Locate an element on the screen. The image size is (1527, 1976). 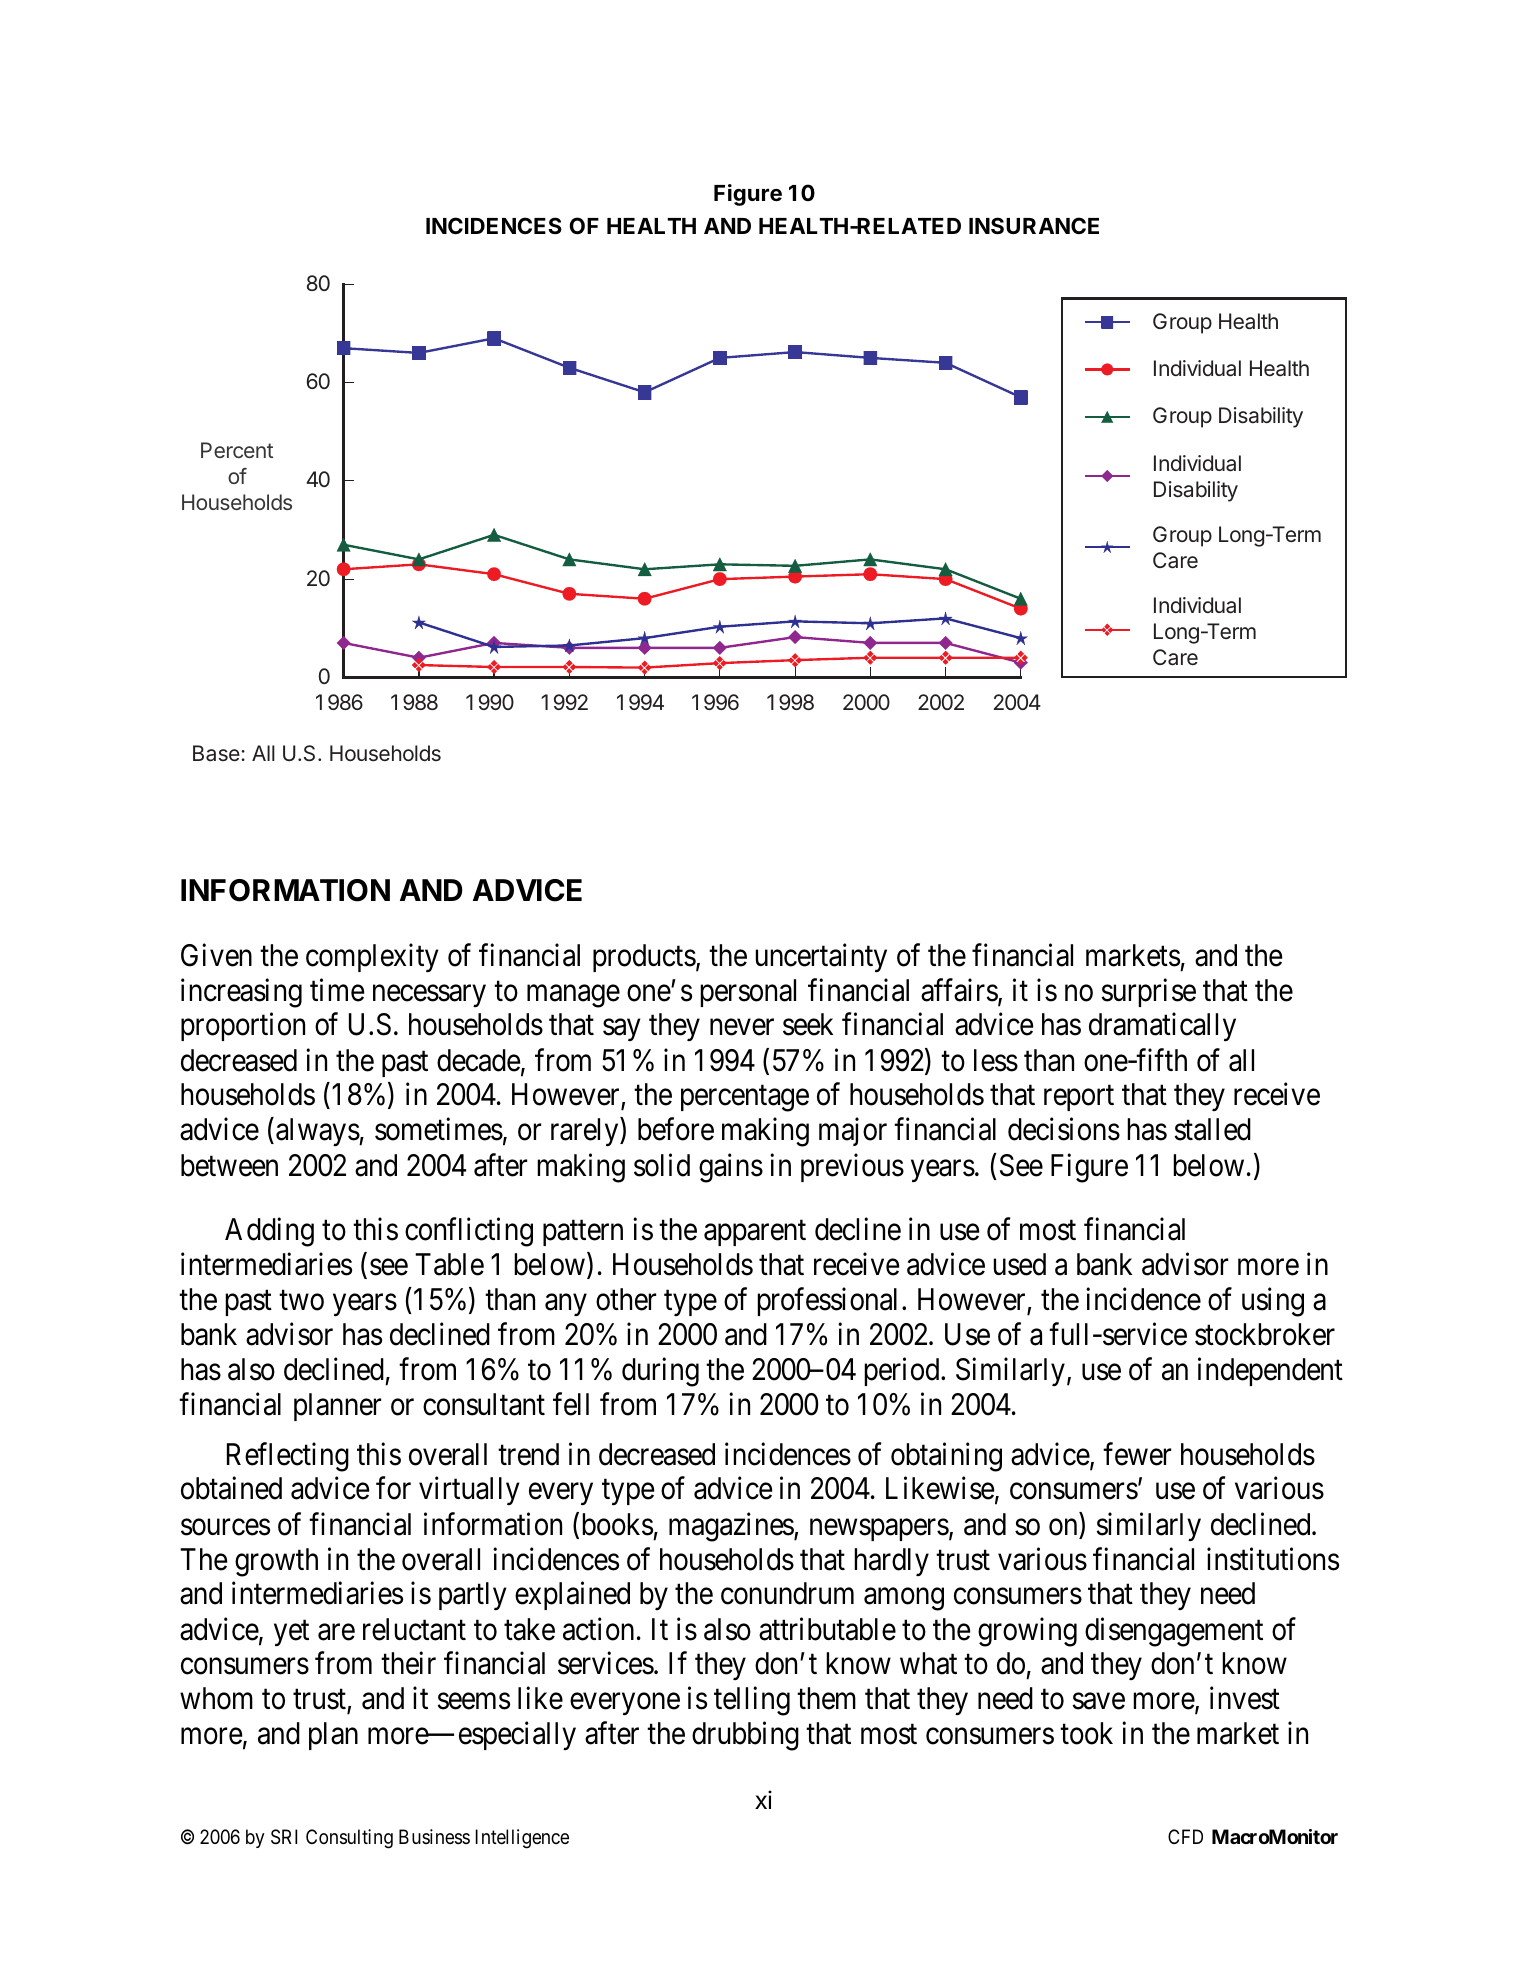
never is located at coordinates (742, 1028).
